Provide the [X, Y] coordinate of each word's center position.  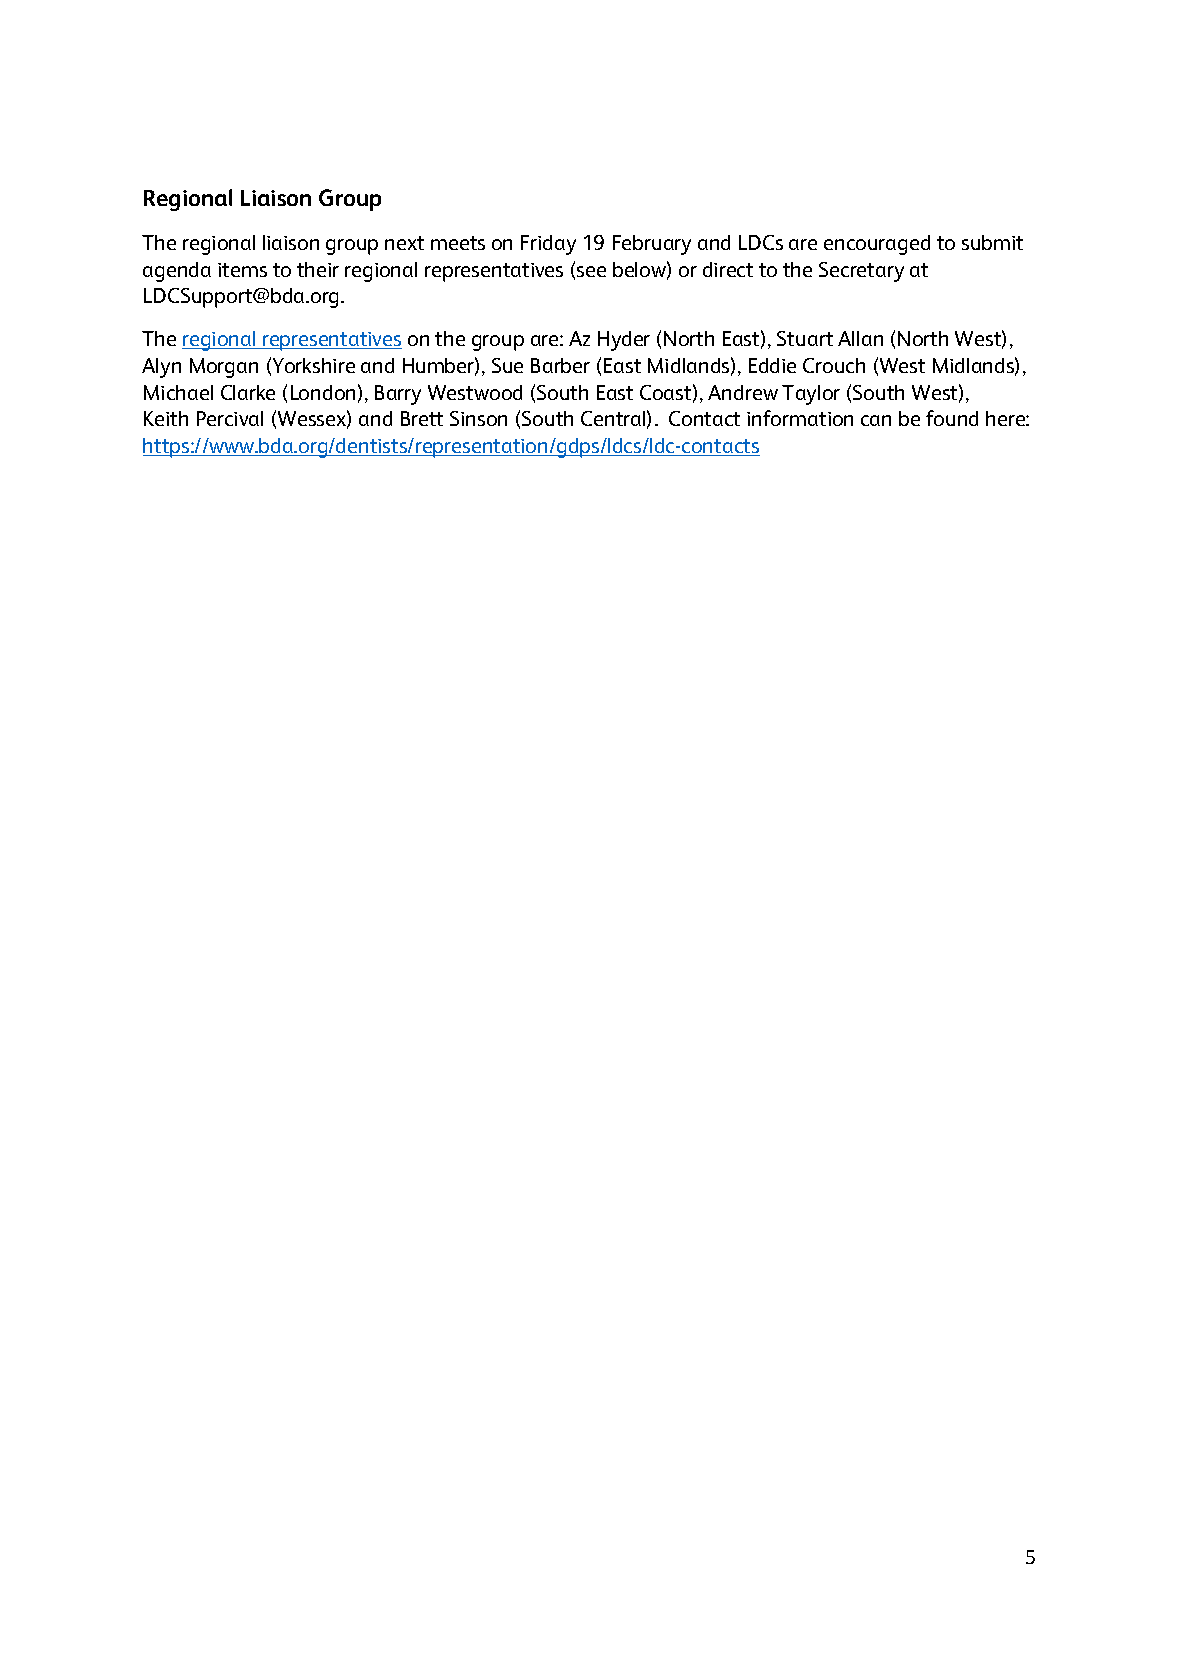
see [591, 271]
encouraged [877, 245]
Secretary [861, 272]
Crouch [834, 365]
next [404, 243]
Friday [548, 245]
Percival [230, 418]
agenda [177, 272]
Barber [560, 365]
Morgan [224, 368]
